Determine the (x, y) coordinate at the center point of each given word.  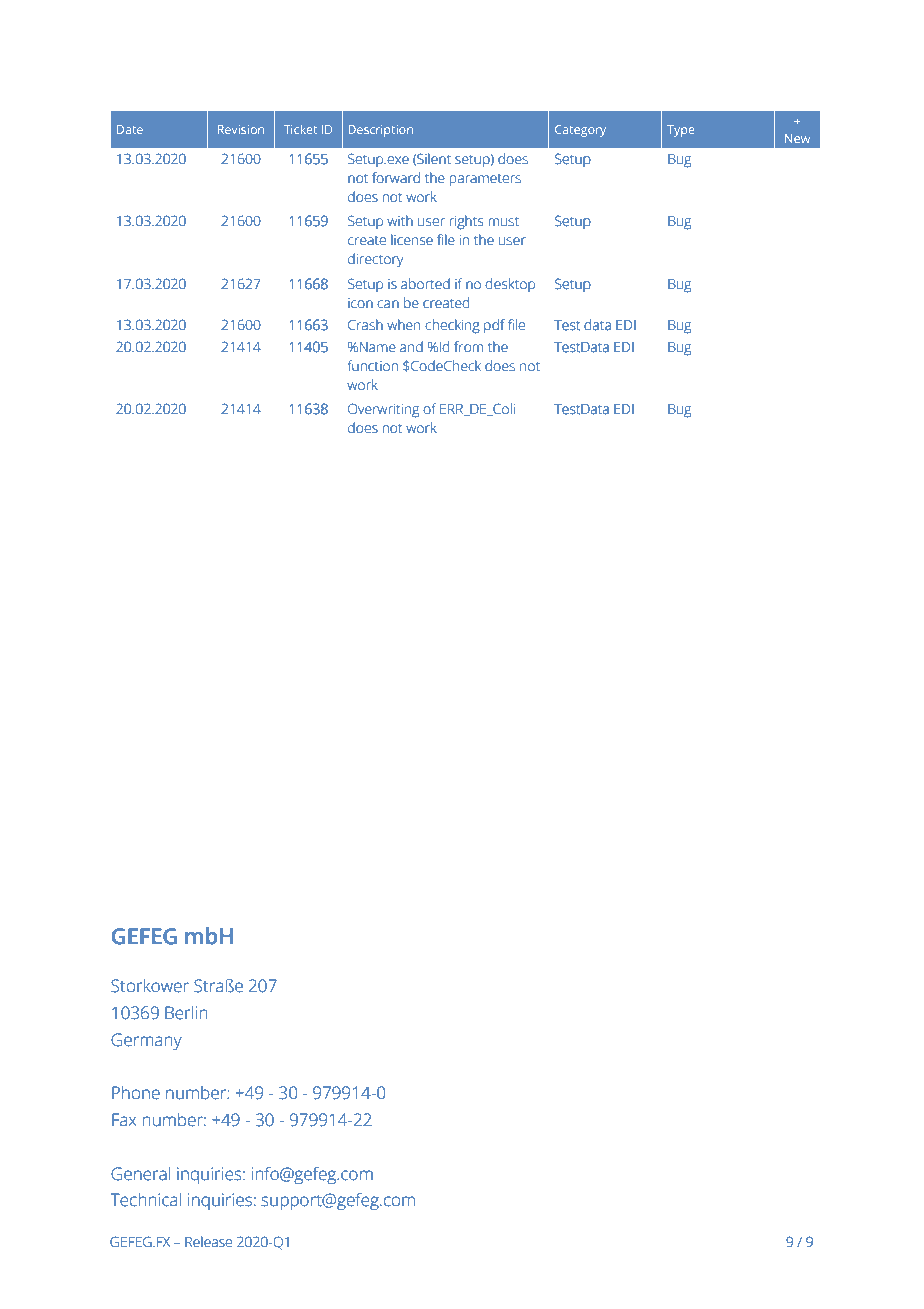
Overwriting (383, 410)
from (468, 347)
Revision (241, 129)
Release (208, 1242)
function (373, 366)
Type (680, 131)
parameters (485, 180)
